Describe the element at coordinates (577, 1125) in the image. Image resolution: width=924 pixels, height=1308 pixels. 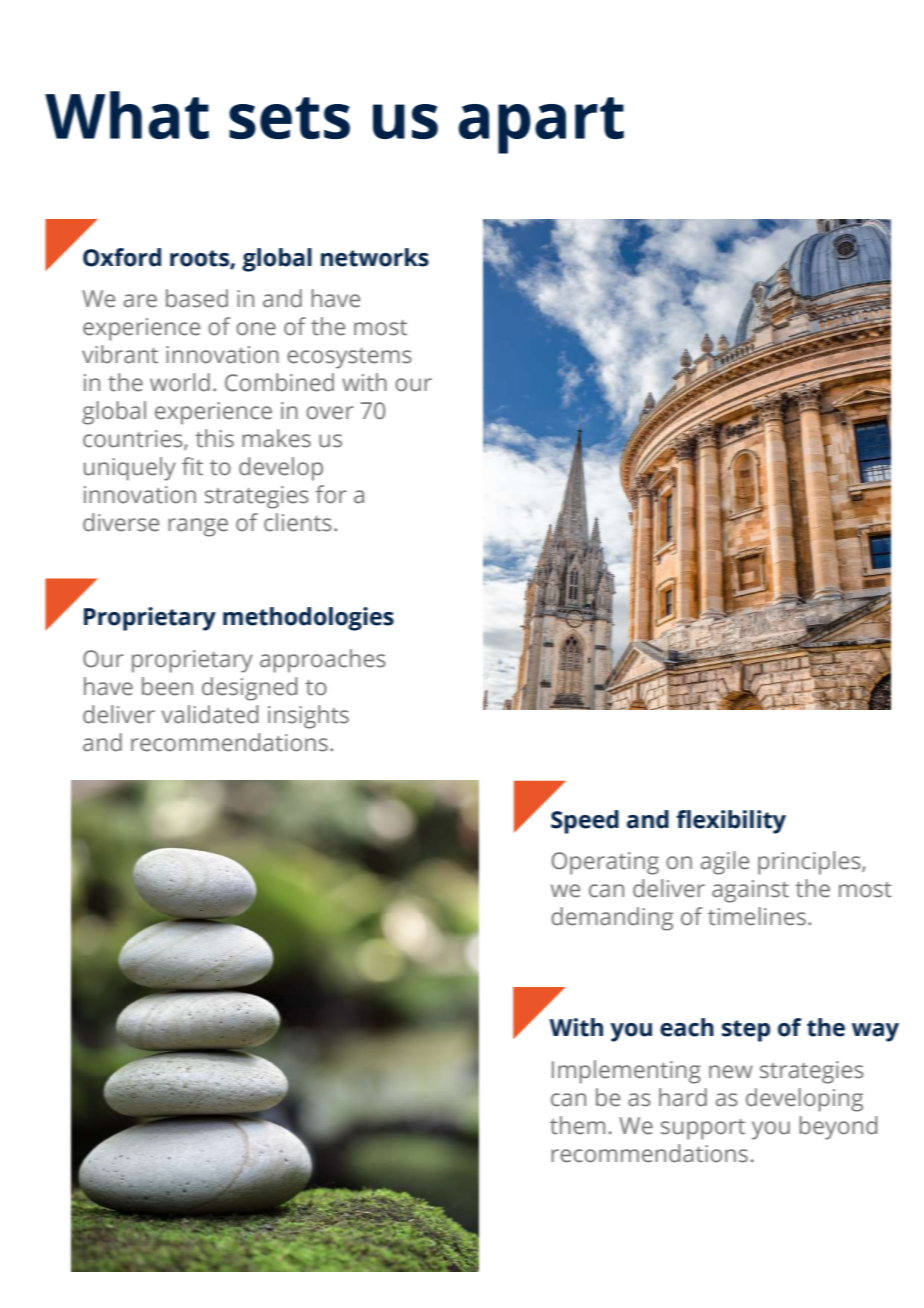
I see `them` at that location.
